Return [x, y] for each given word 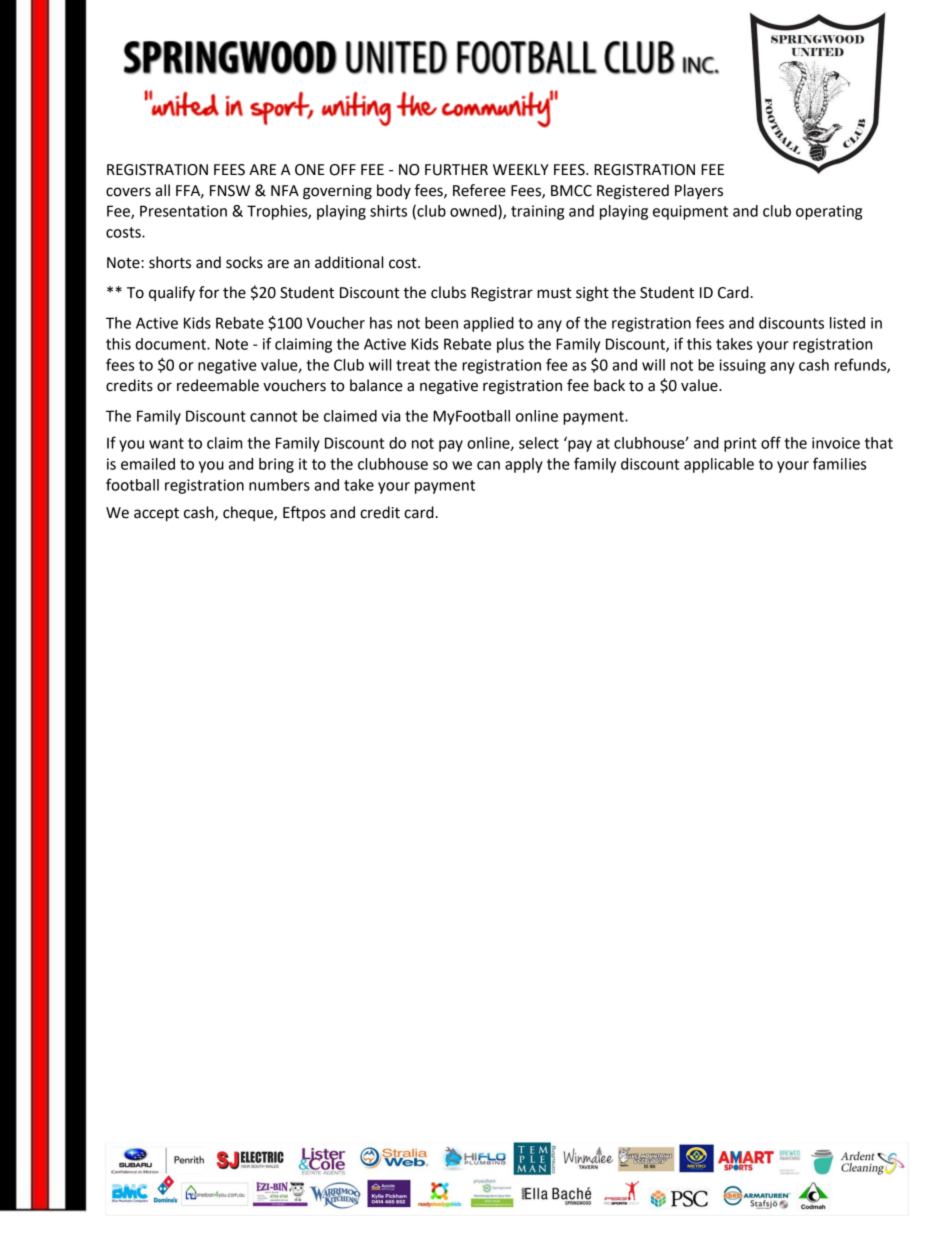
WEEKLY [521, 169]
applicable [719, 465]
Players [699, 192]
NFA [285, 190]
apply [524, 465]
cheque [249, 513]
